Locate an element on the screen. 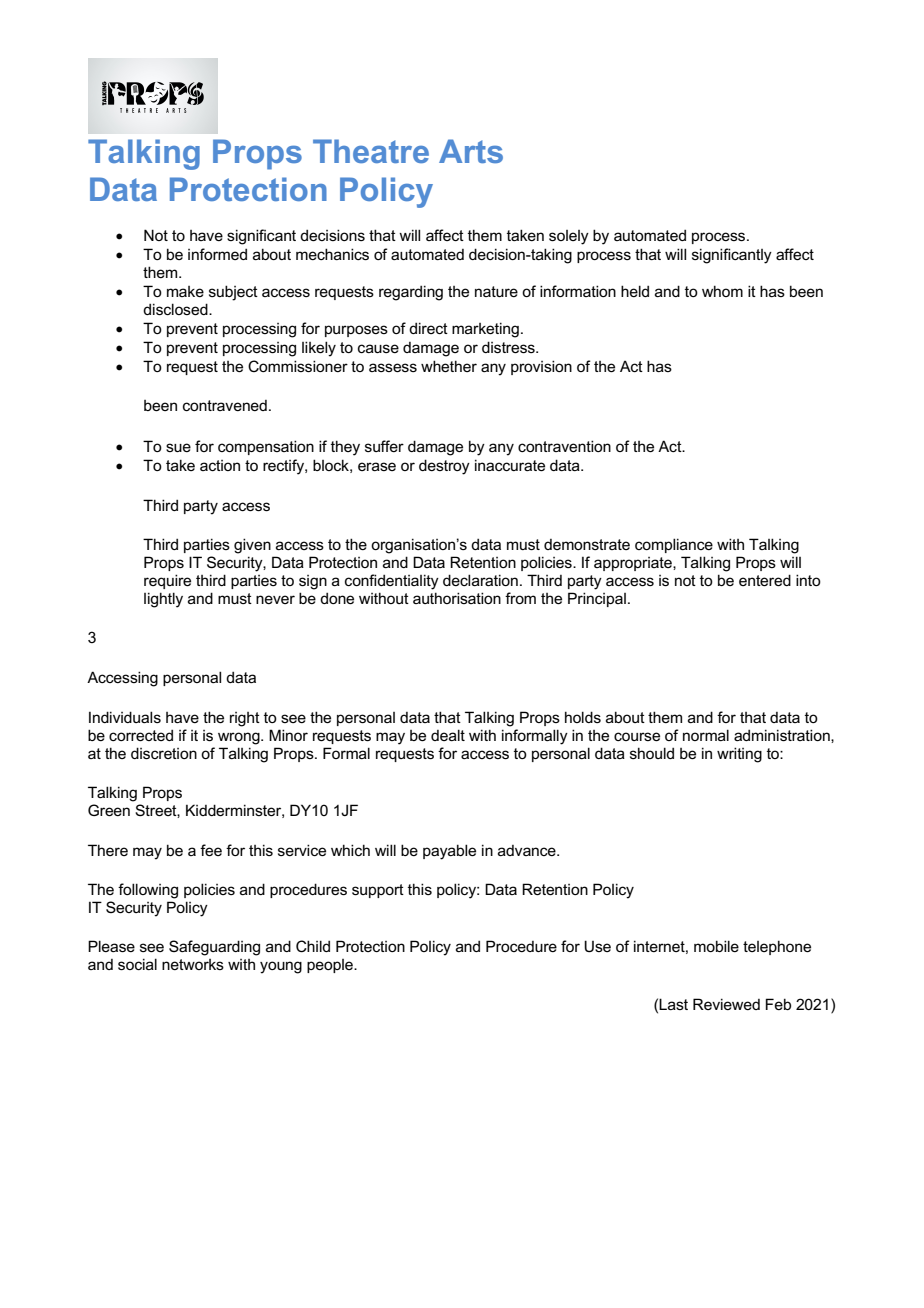 The height and width of the screenshot is (1308, 924). whether is located at coordinates (449, 366).
